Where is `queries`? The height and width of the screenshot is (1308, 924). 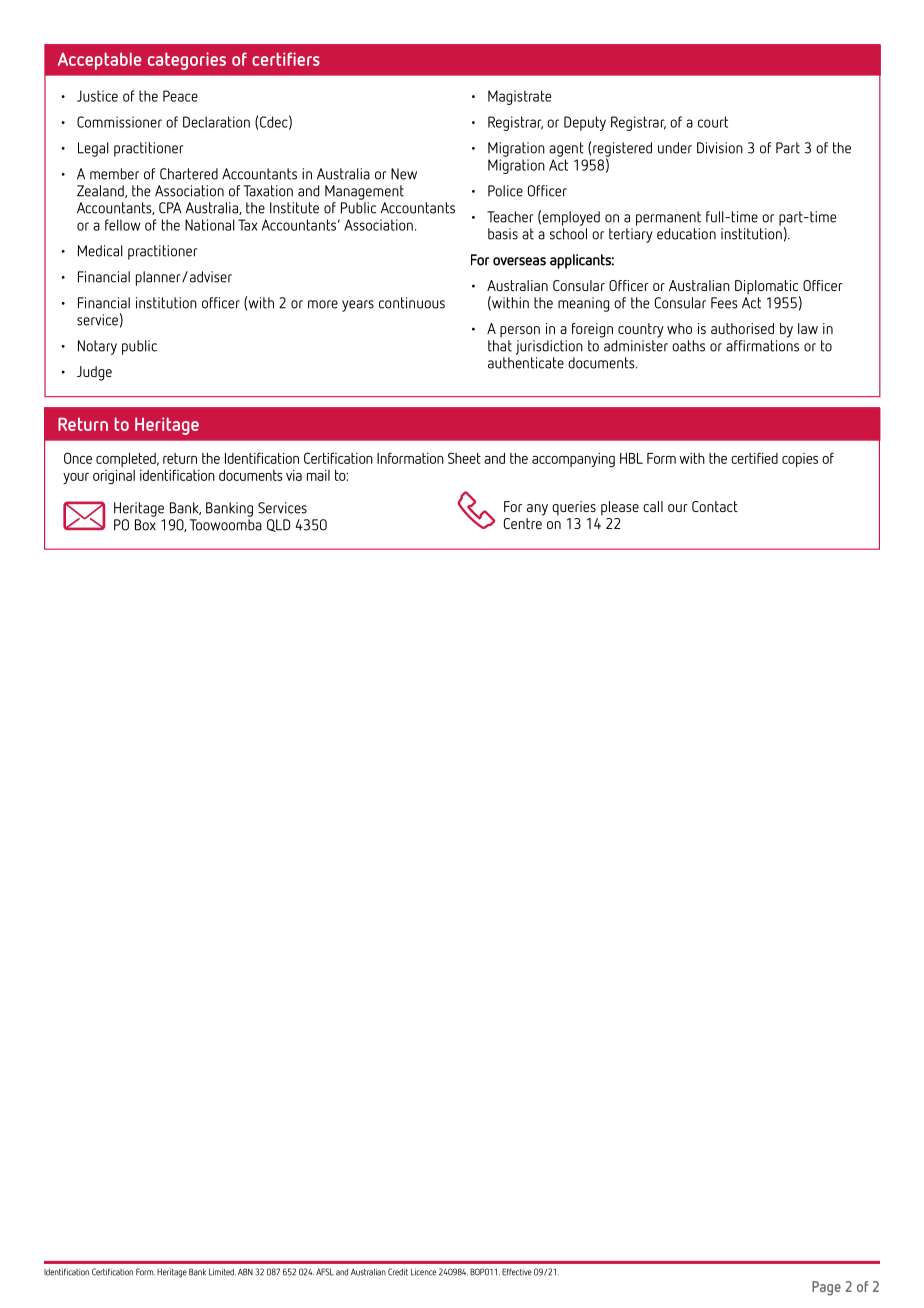 queries is located at coordinates (574, 508).
